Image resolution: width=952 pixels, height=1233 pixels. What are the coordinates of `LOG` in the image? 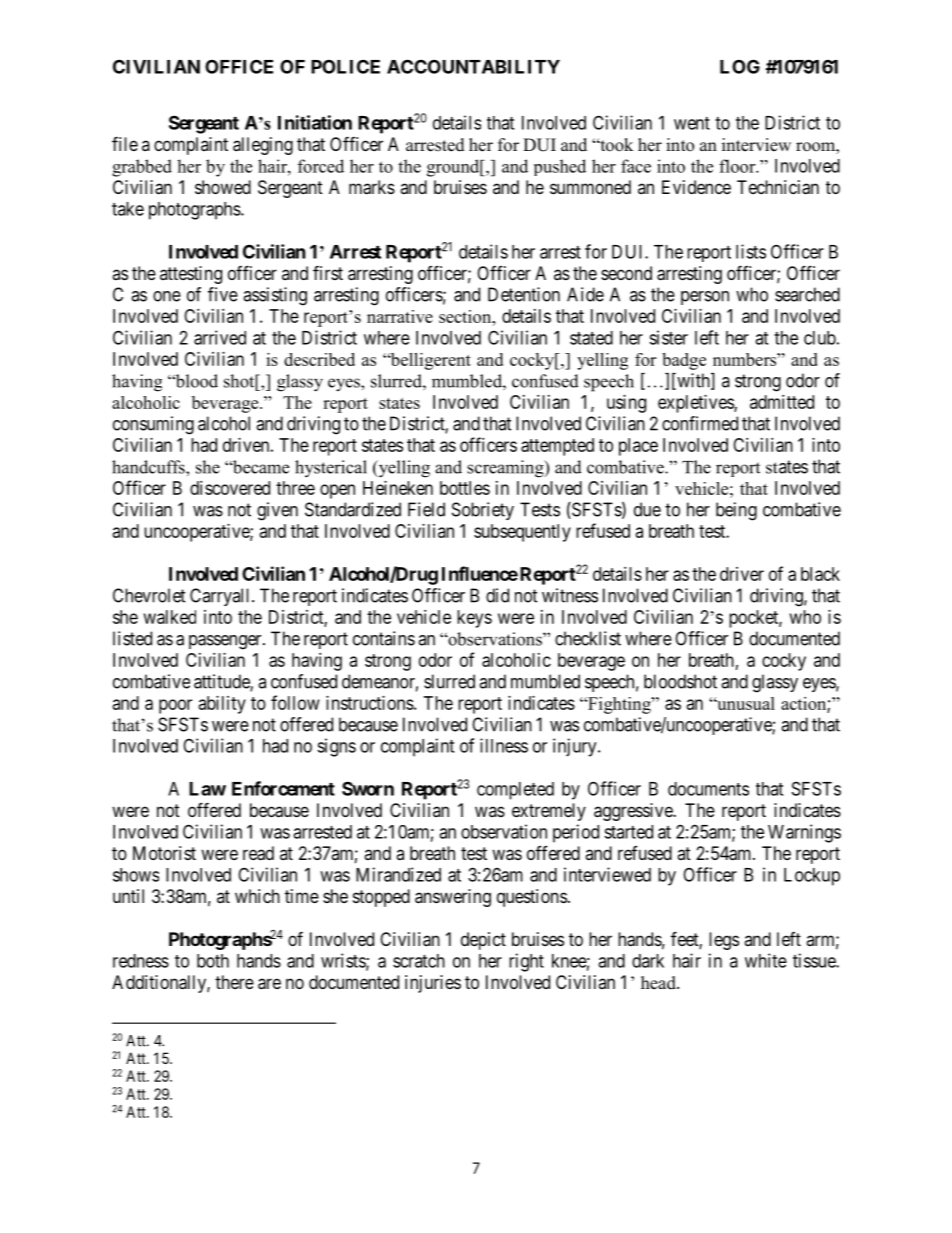 It's located at (740, 66).
